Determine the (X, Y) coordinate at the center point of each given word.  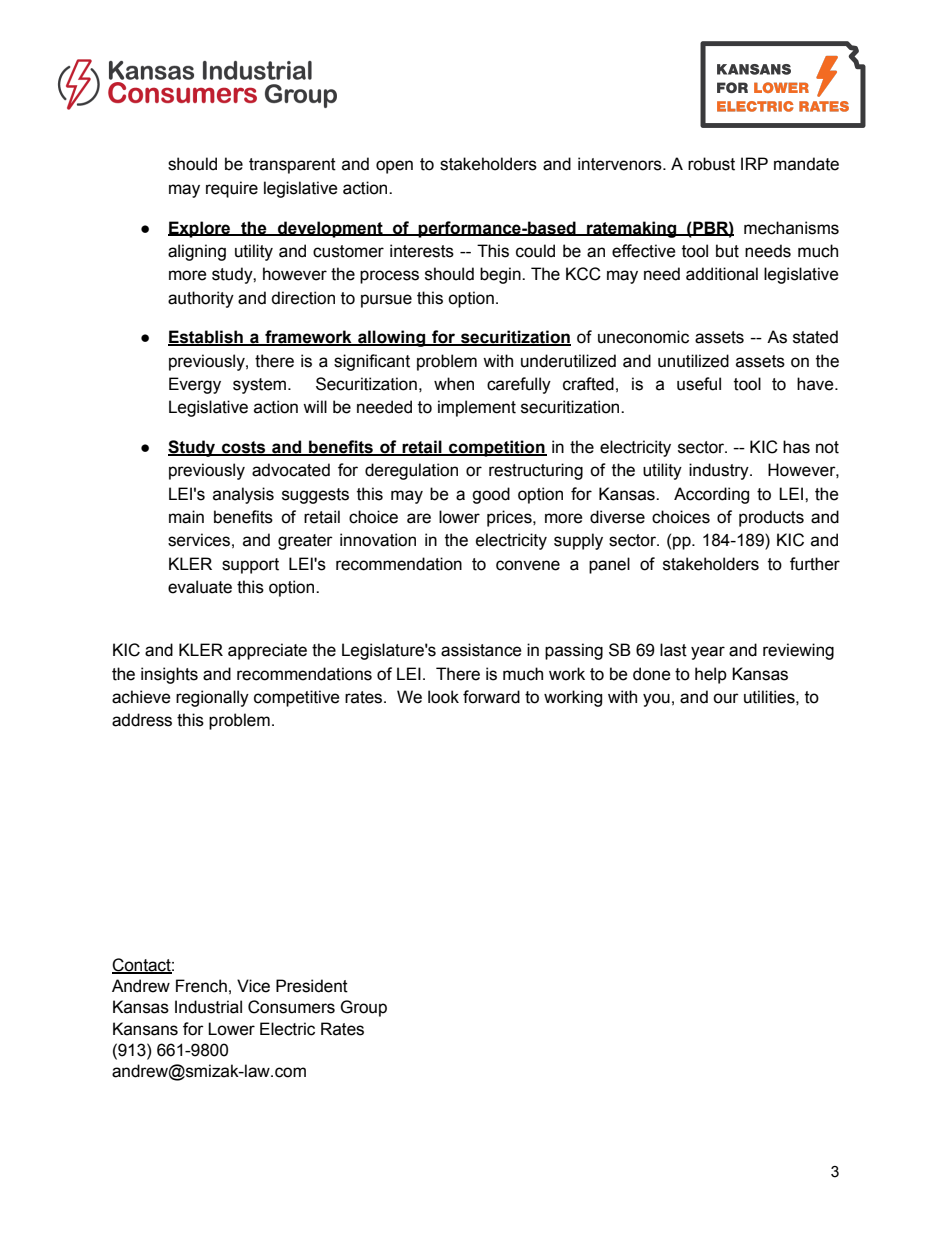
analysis (243, 495)
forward (491, 697)
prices (510, 518)
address (142, 720)
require (232, 189)
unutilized (693, 361)
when (454, 384)
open (394, 167)
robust (711, 164)
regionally (212, 698)
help (711, 675)
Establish (206, 338)
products (771, 518)
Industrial (208, 1007)
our (726, 698)
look (443, 697)
